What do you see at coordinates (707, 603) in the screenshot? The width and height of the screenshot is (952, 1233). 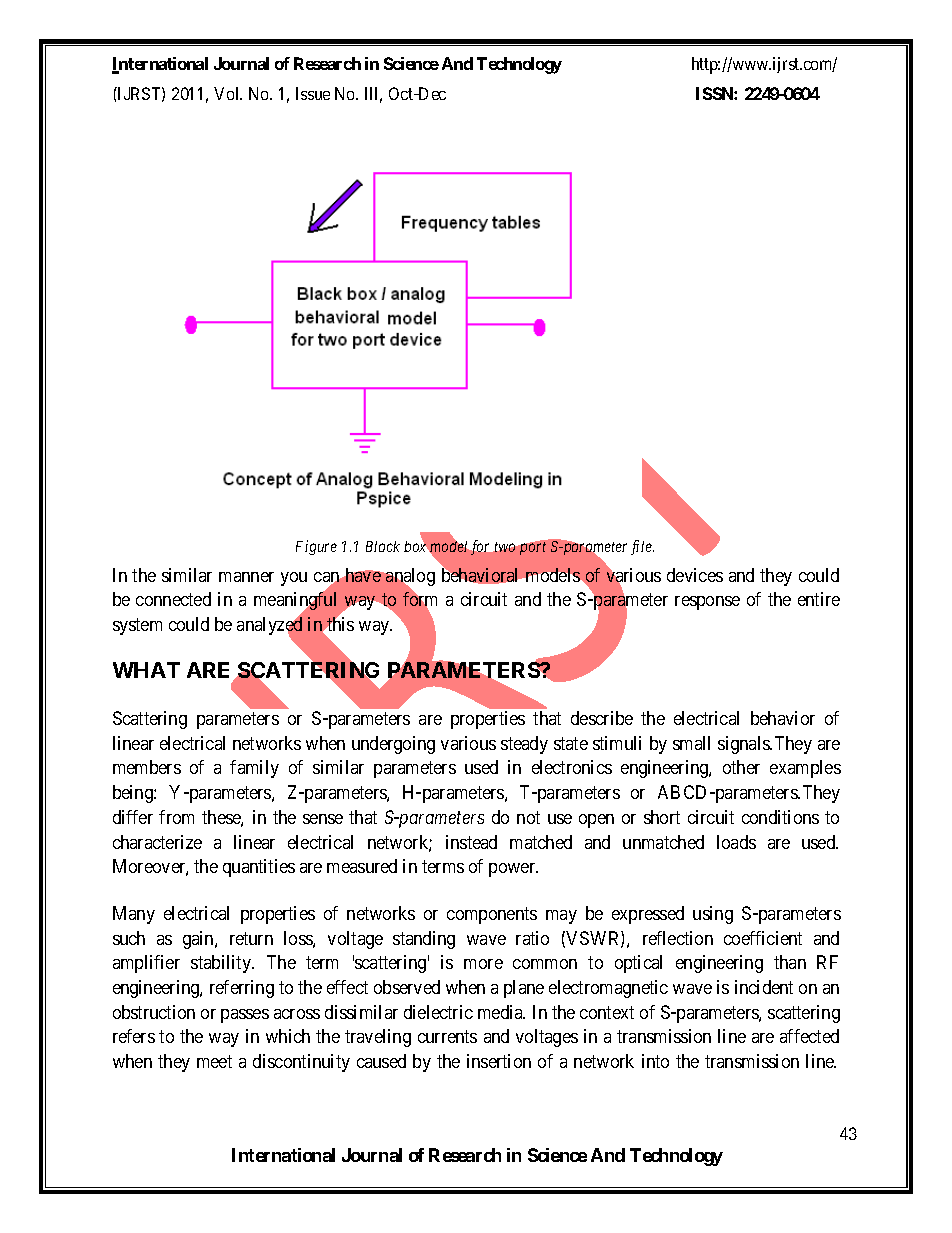 I see `response` at bounding box center [707, 603].
